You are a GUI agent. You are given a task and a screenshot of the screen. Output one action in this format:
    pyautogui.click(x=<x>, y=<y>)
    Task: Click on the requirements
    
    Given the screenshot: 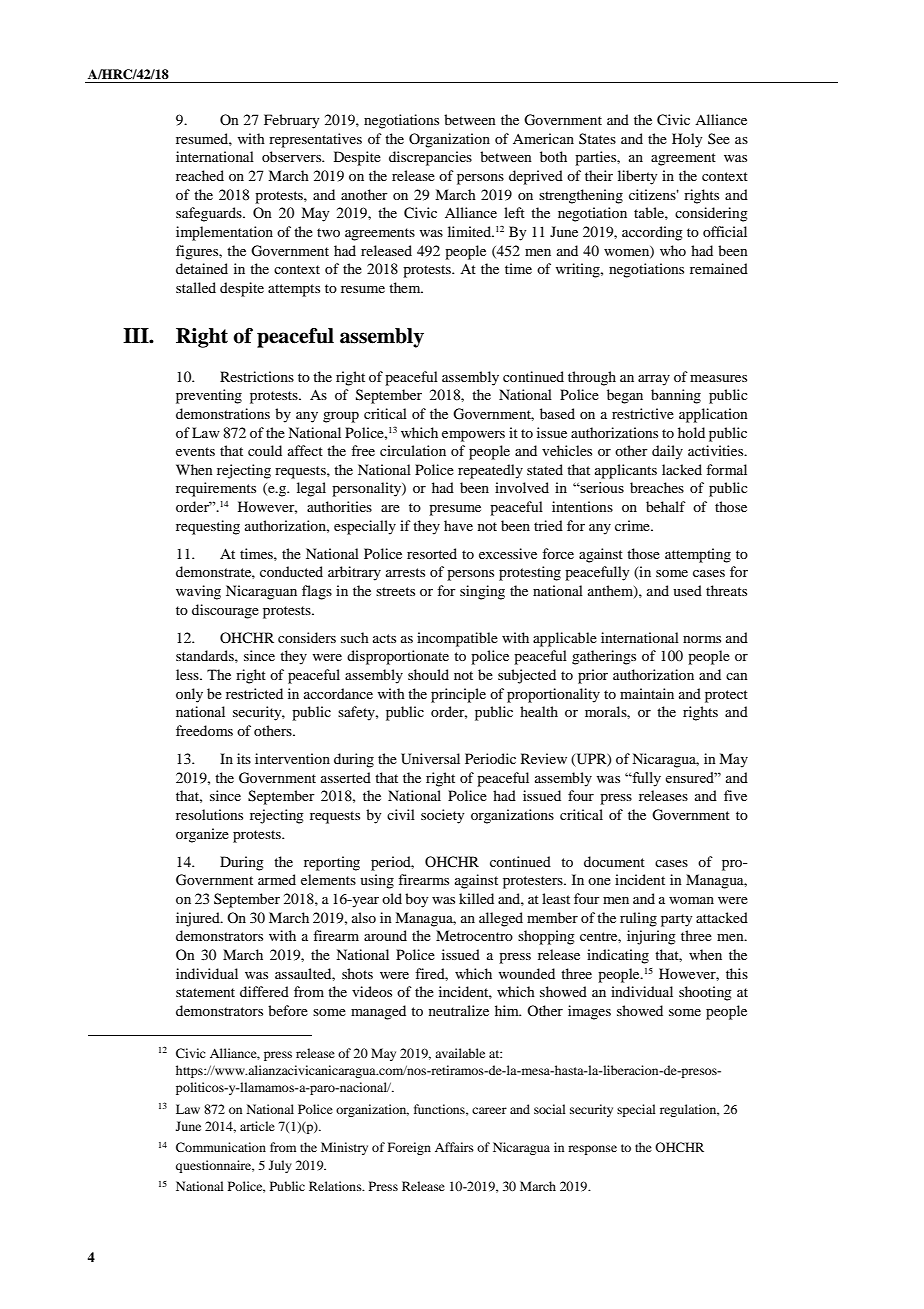 What is the action you would take?
    pyautogui.click(x=216, y=489)
